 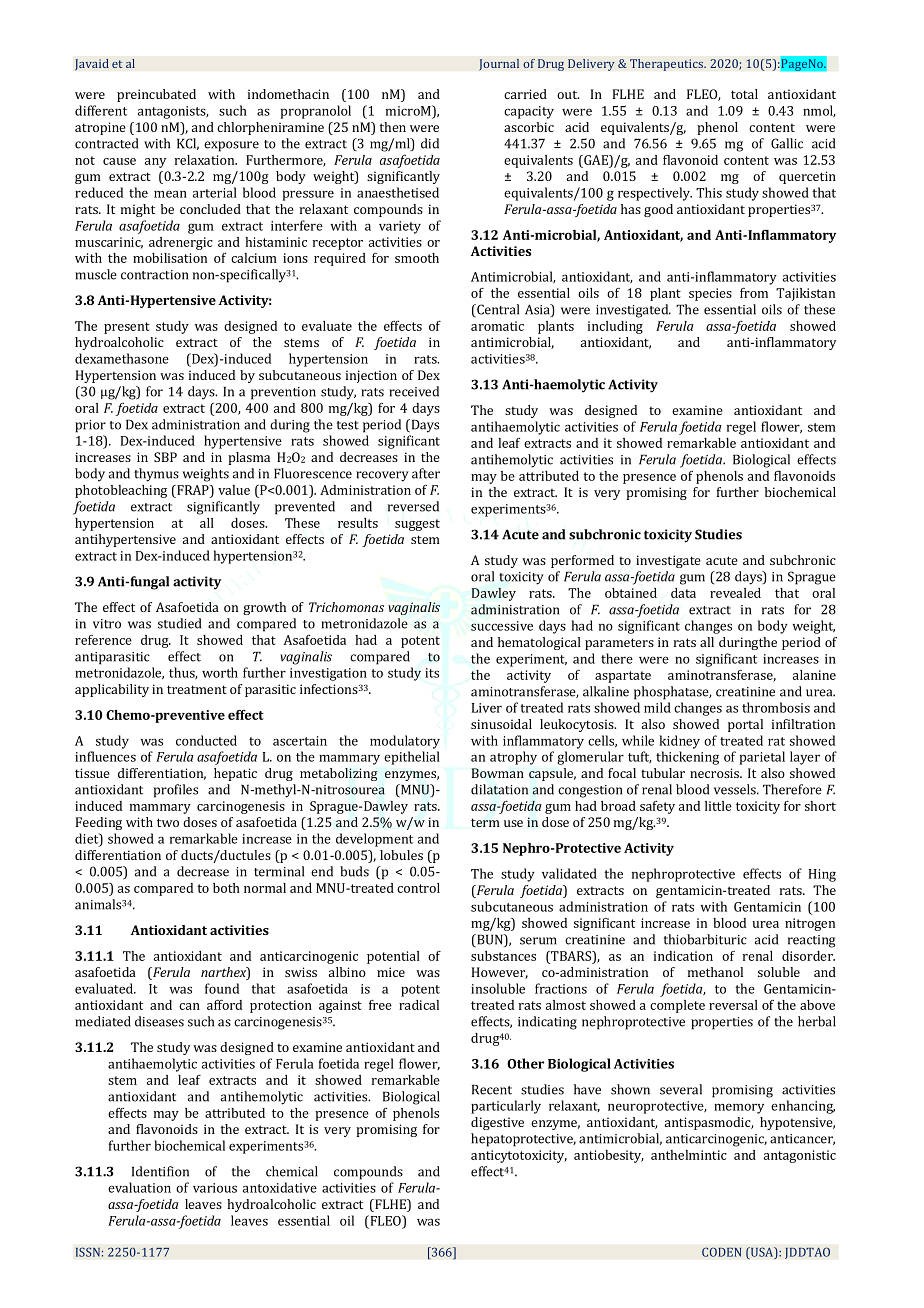 What do you see at coordinates (689, 1155) in the image?
I see `anthelmintic` at bounding box center [689, 1155].
